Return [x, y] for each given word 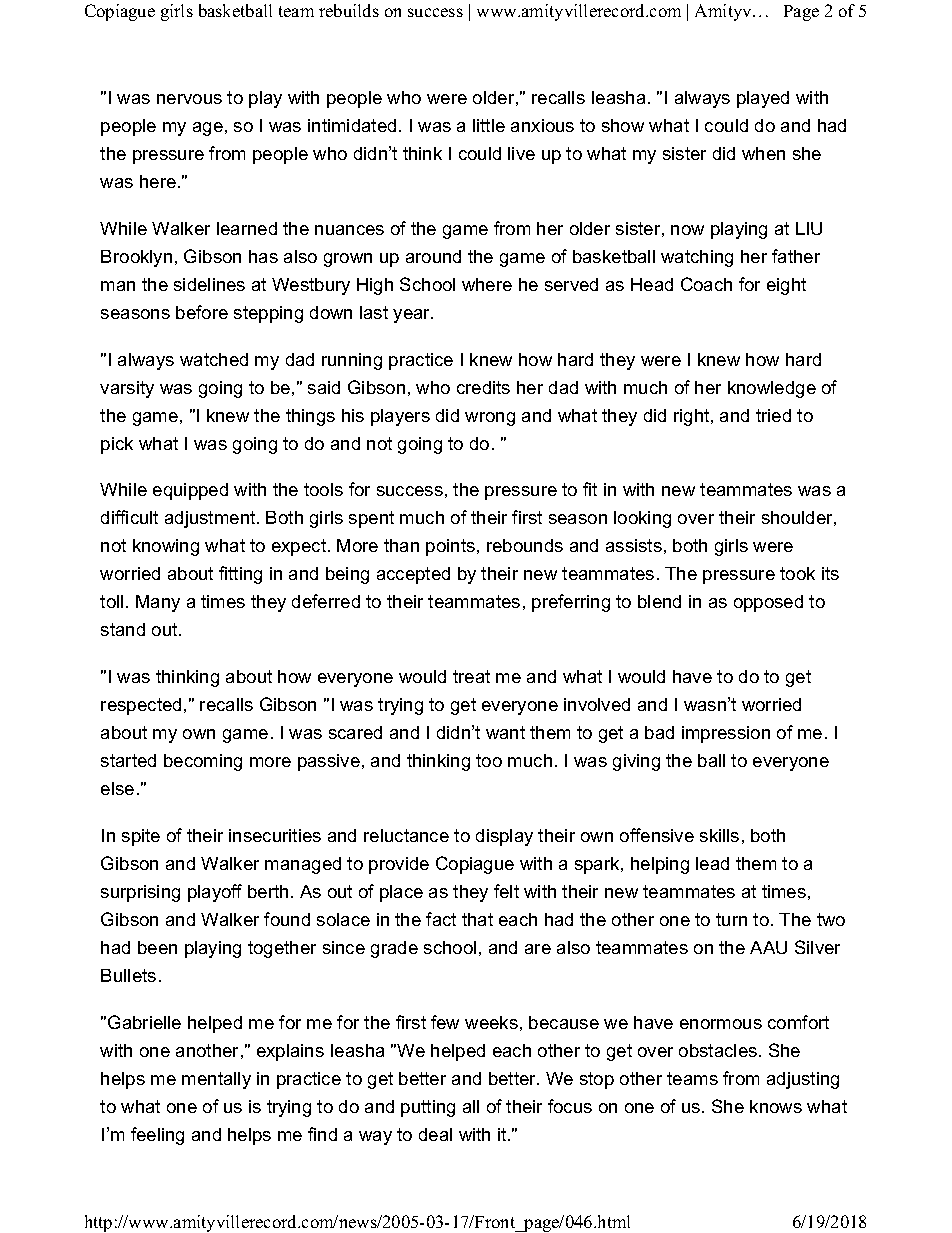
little [489, 125]
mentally [216, 1080]
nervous [189, 99]
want [505, 732]
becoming [203, 762]
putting [428, 1108]
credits [483, 387]
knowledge [772, 389]
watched [214, 359]
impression [726, 734]
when [763, 153]
